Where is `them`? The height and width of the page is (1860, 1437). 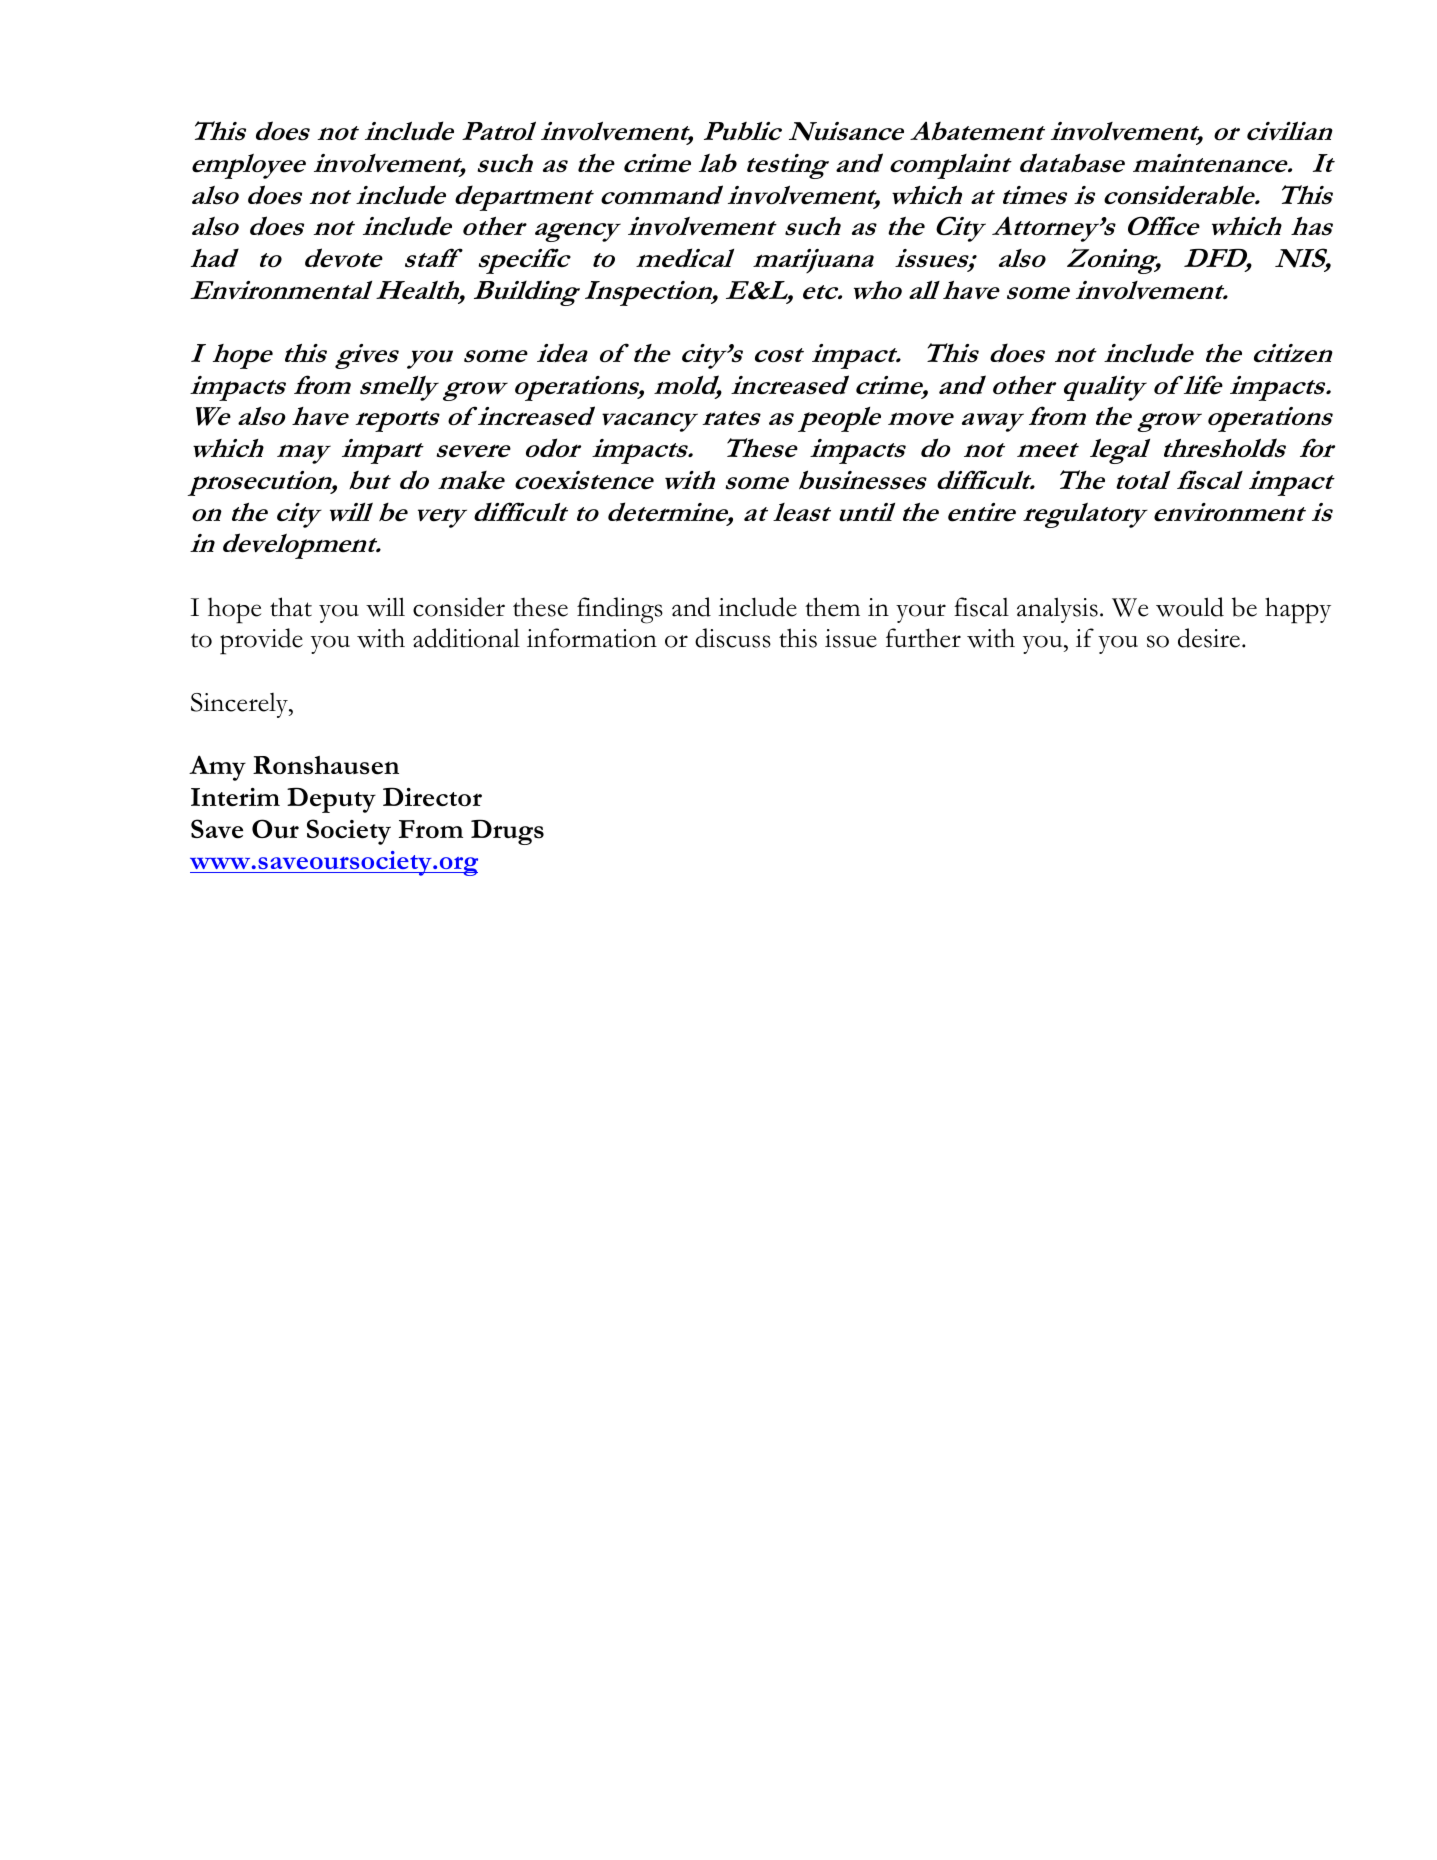 them is located at coordinates (832, 607).
